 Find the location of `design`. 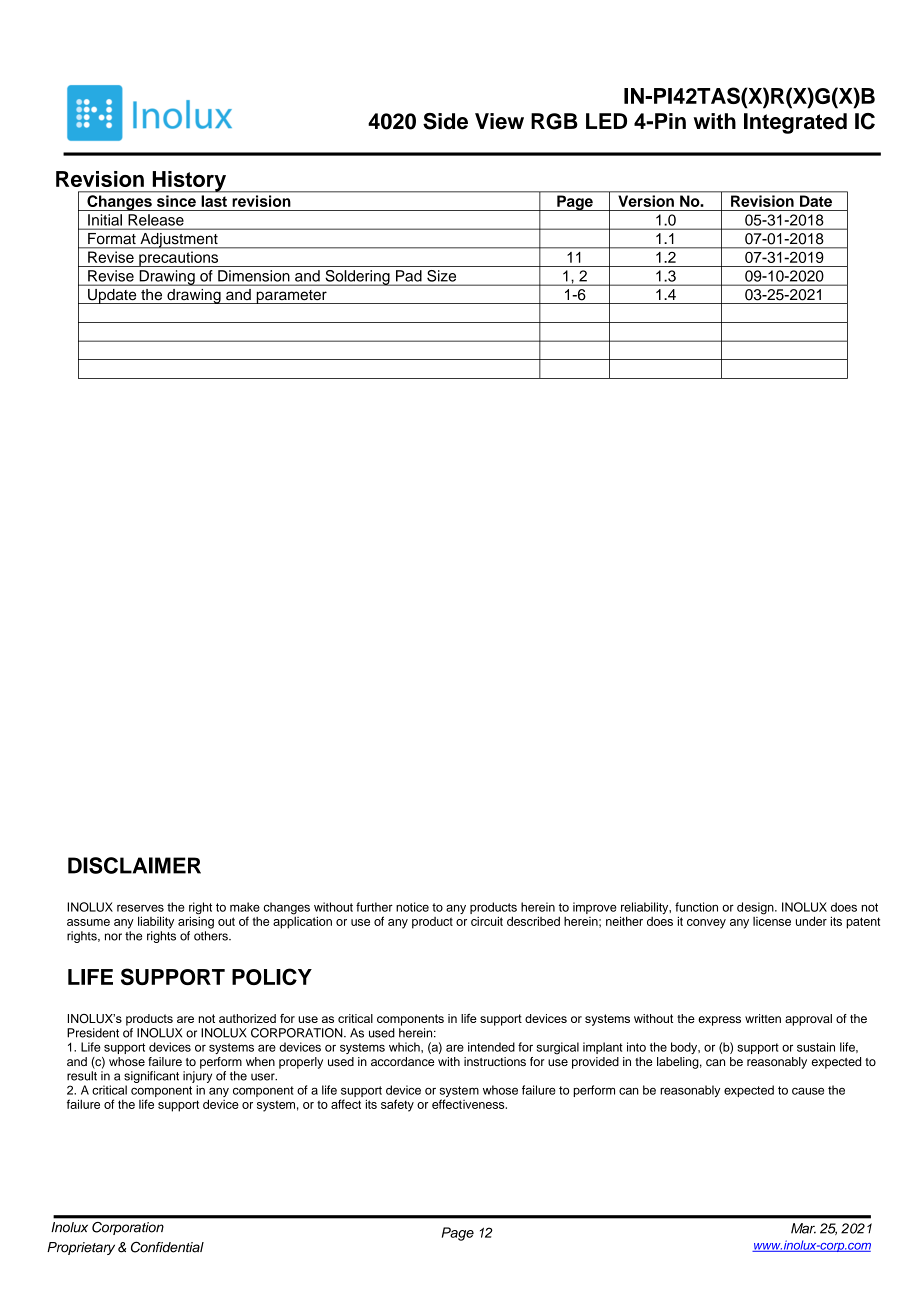

design is located at coordinates (756, 908).
